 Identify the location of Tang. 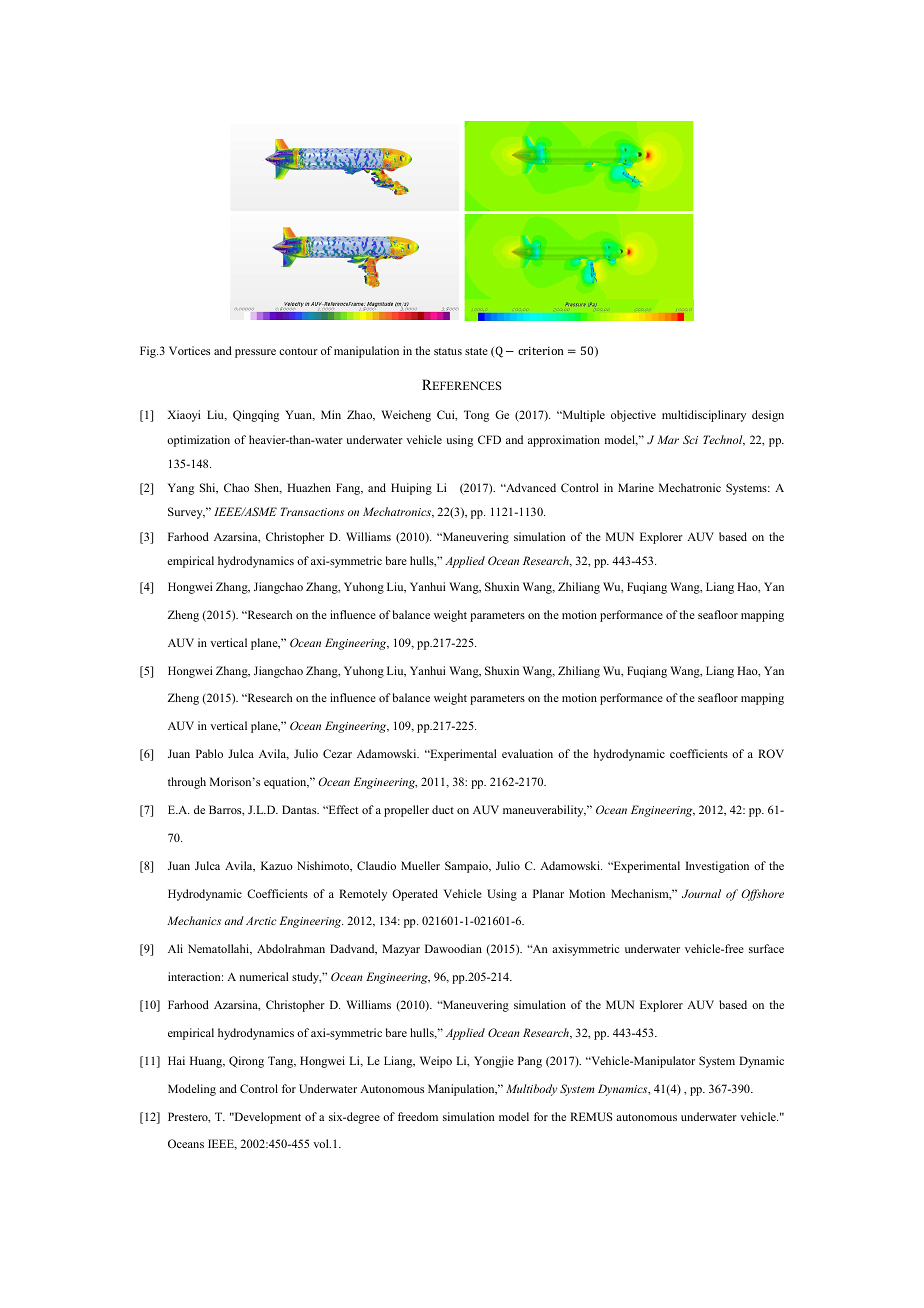
(282, 1062).
